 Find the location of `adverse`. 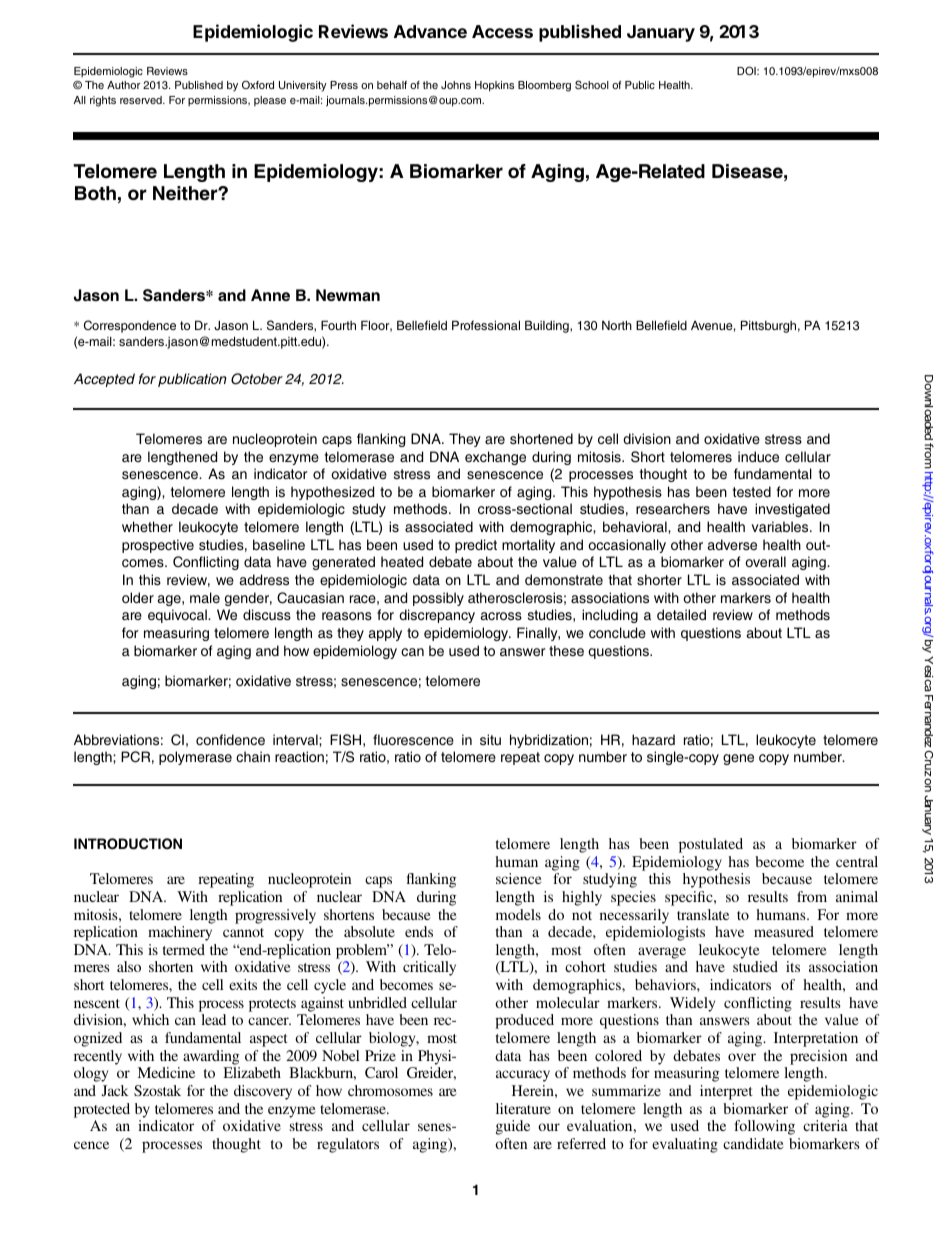

adverse is located at coordinates (732, 544).
